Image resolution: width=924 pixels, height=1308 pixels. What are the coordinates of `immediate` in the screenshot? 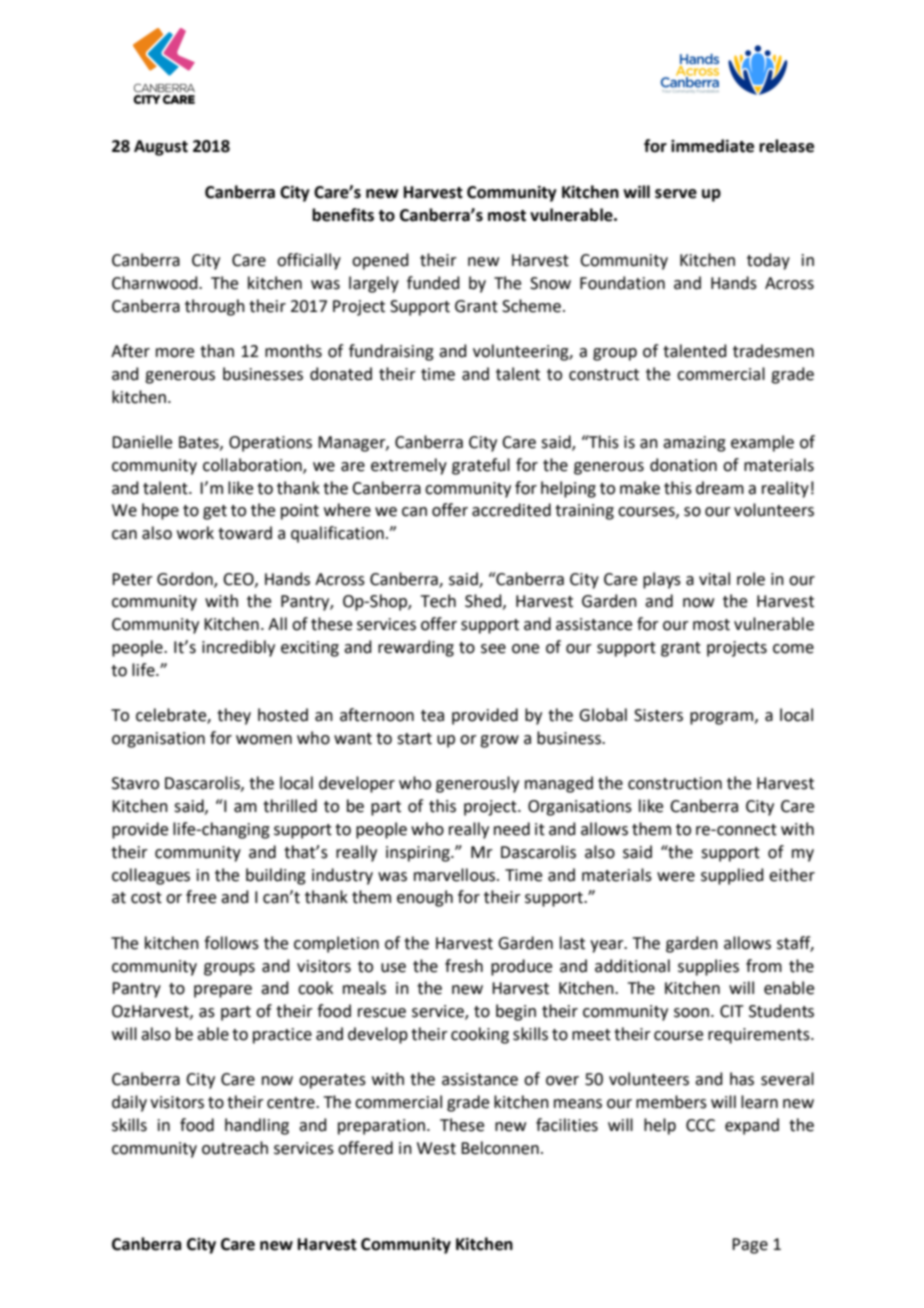 It's located at (712, 146).
